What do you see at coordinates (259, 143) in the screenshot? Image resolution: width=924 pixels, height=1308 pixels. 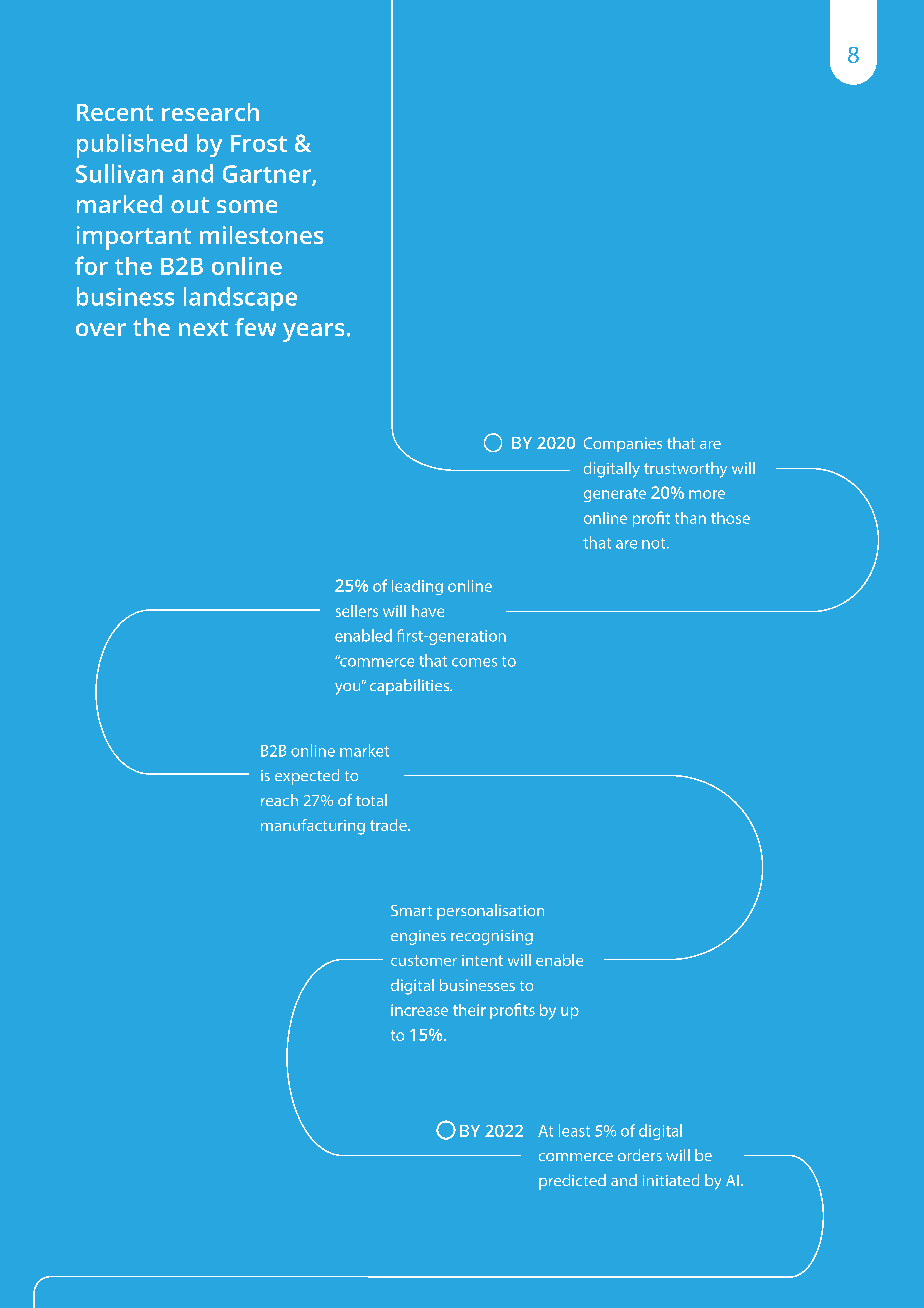 I see `Frost` at bounding box center [259, 143].
